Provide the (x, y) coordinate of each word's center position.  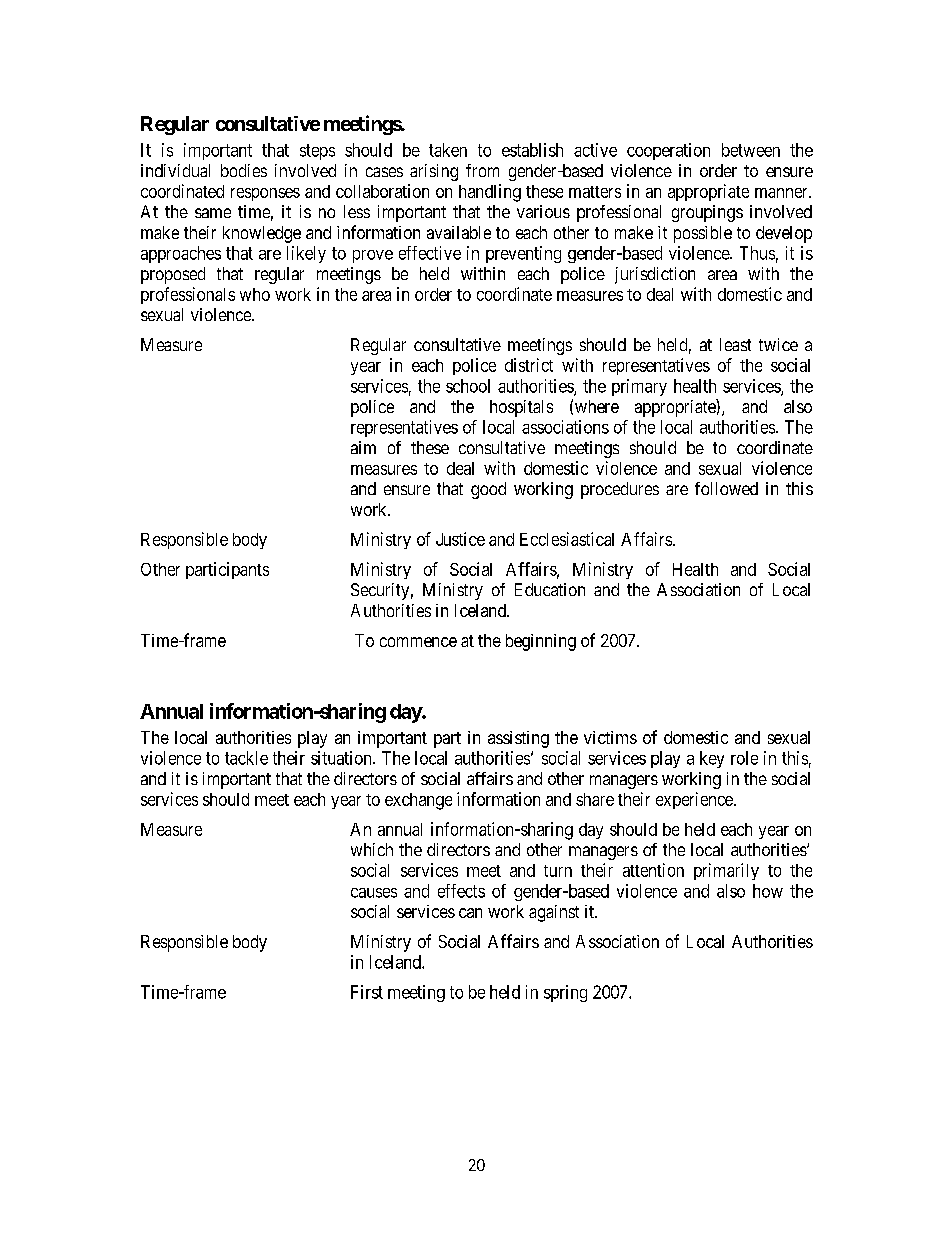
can (470, 913)
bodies (244, 170)
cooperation (668, 151)
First (367, 992)
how (768, 891)
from (482, 170)
